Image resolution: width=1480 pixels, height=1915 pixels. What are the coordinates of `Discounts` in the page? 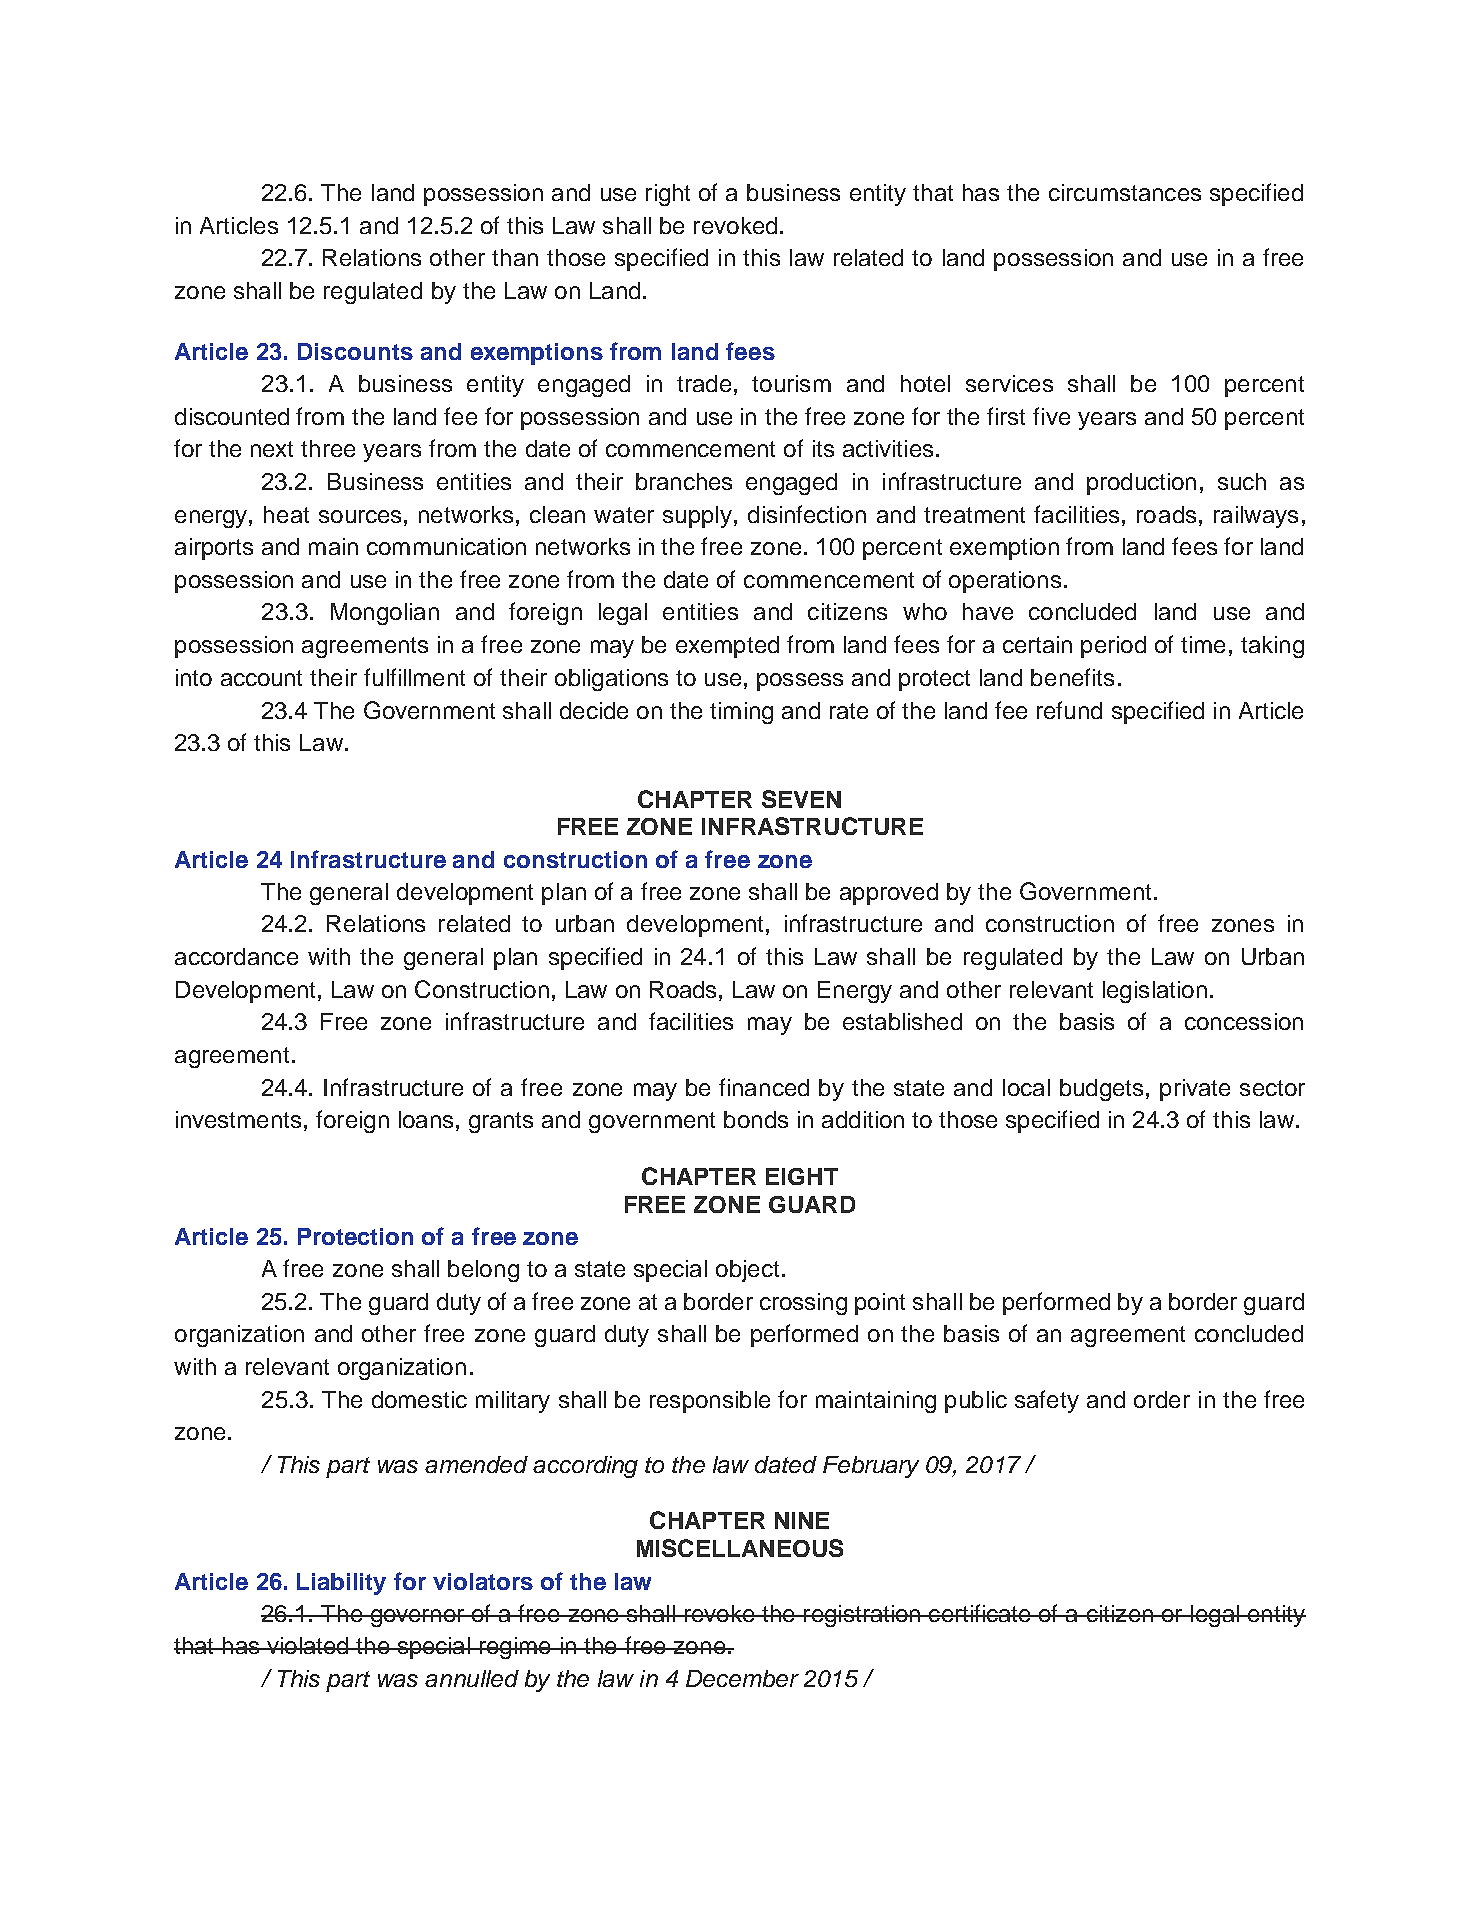 It's located at (355, 351).
